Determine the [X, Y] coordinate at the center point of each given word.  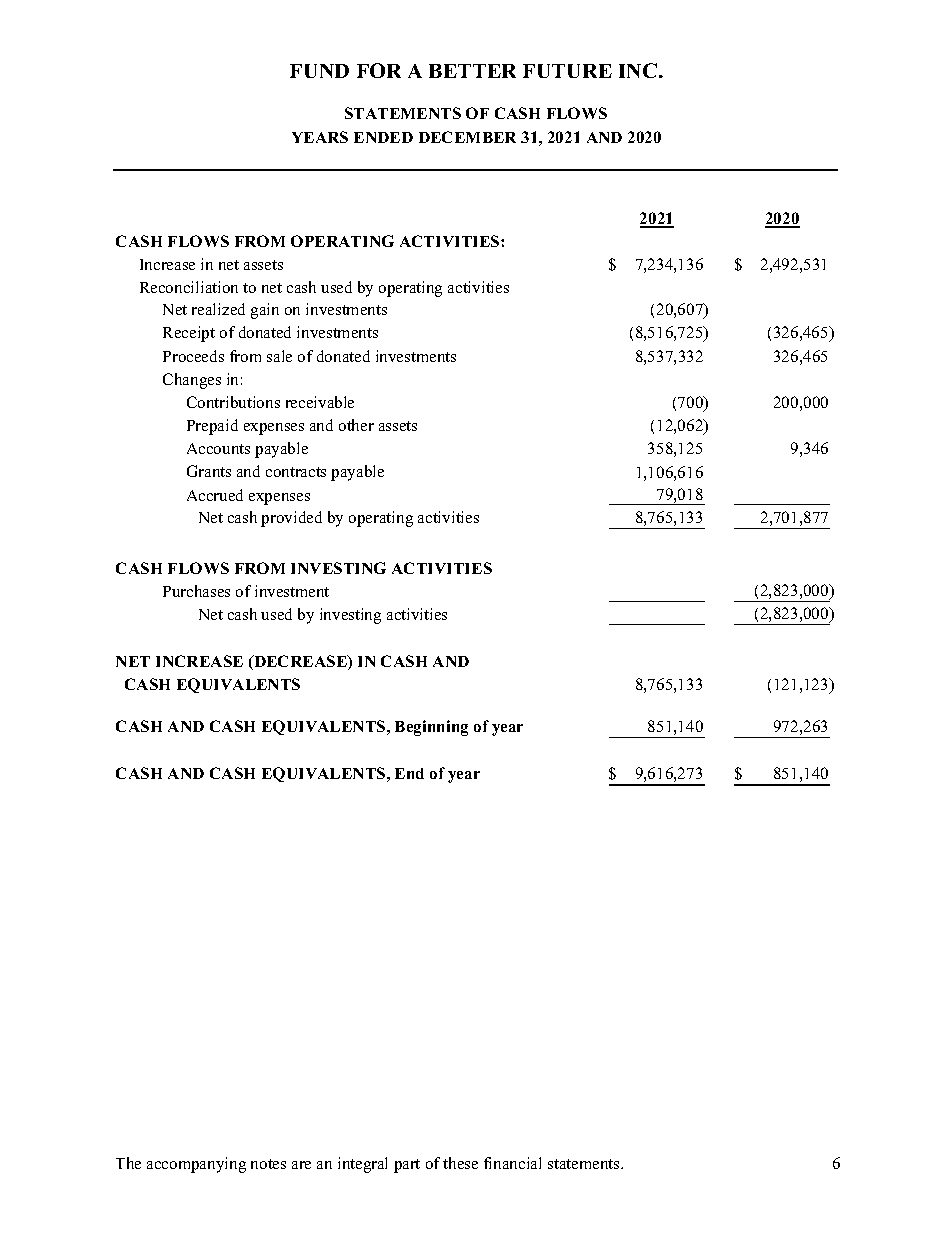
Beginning [431, 728]
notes [268, 1164]
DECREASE [300, 662]
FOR [379, 70]
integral [362, 1165]
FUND [319, 71]
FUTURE [567, 71]
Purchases [196, 591]
